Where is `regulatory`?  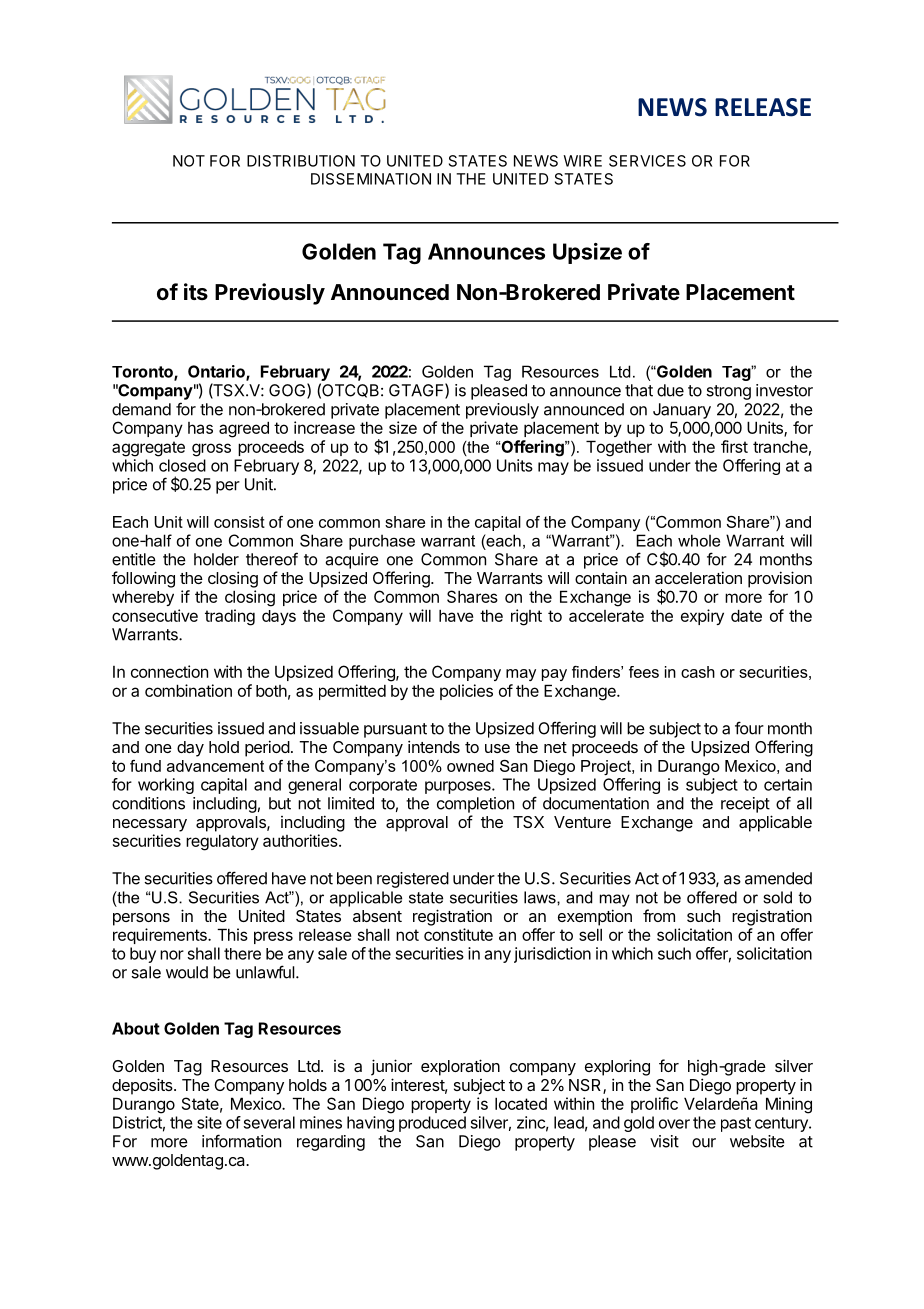 regulatory is located at coordinates (222, 842).
